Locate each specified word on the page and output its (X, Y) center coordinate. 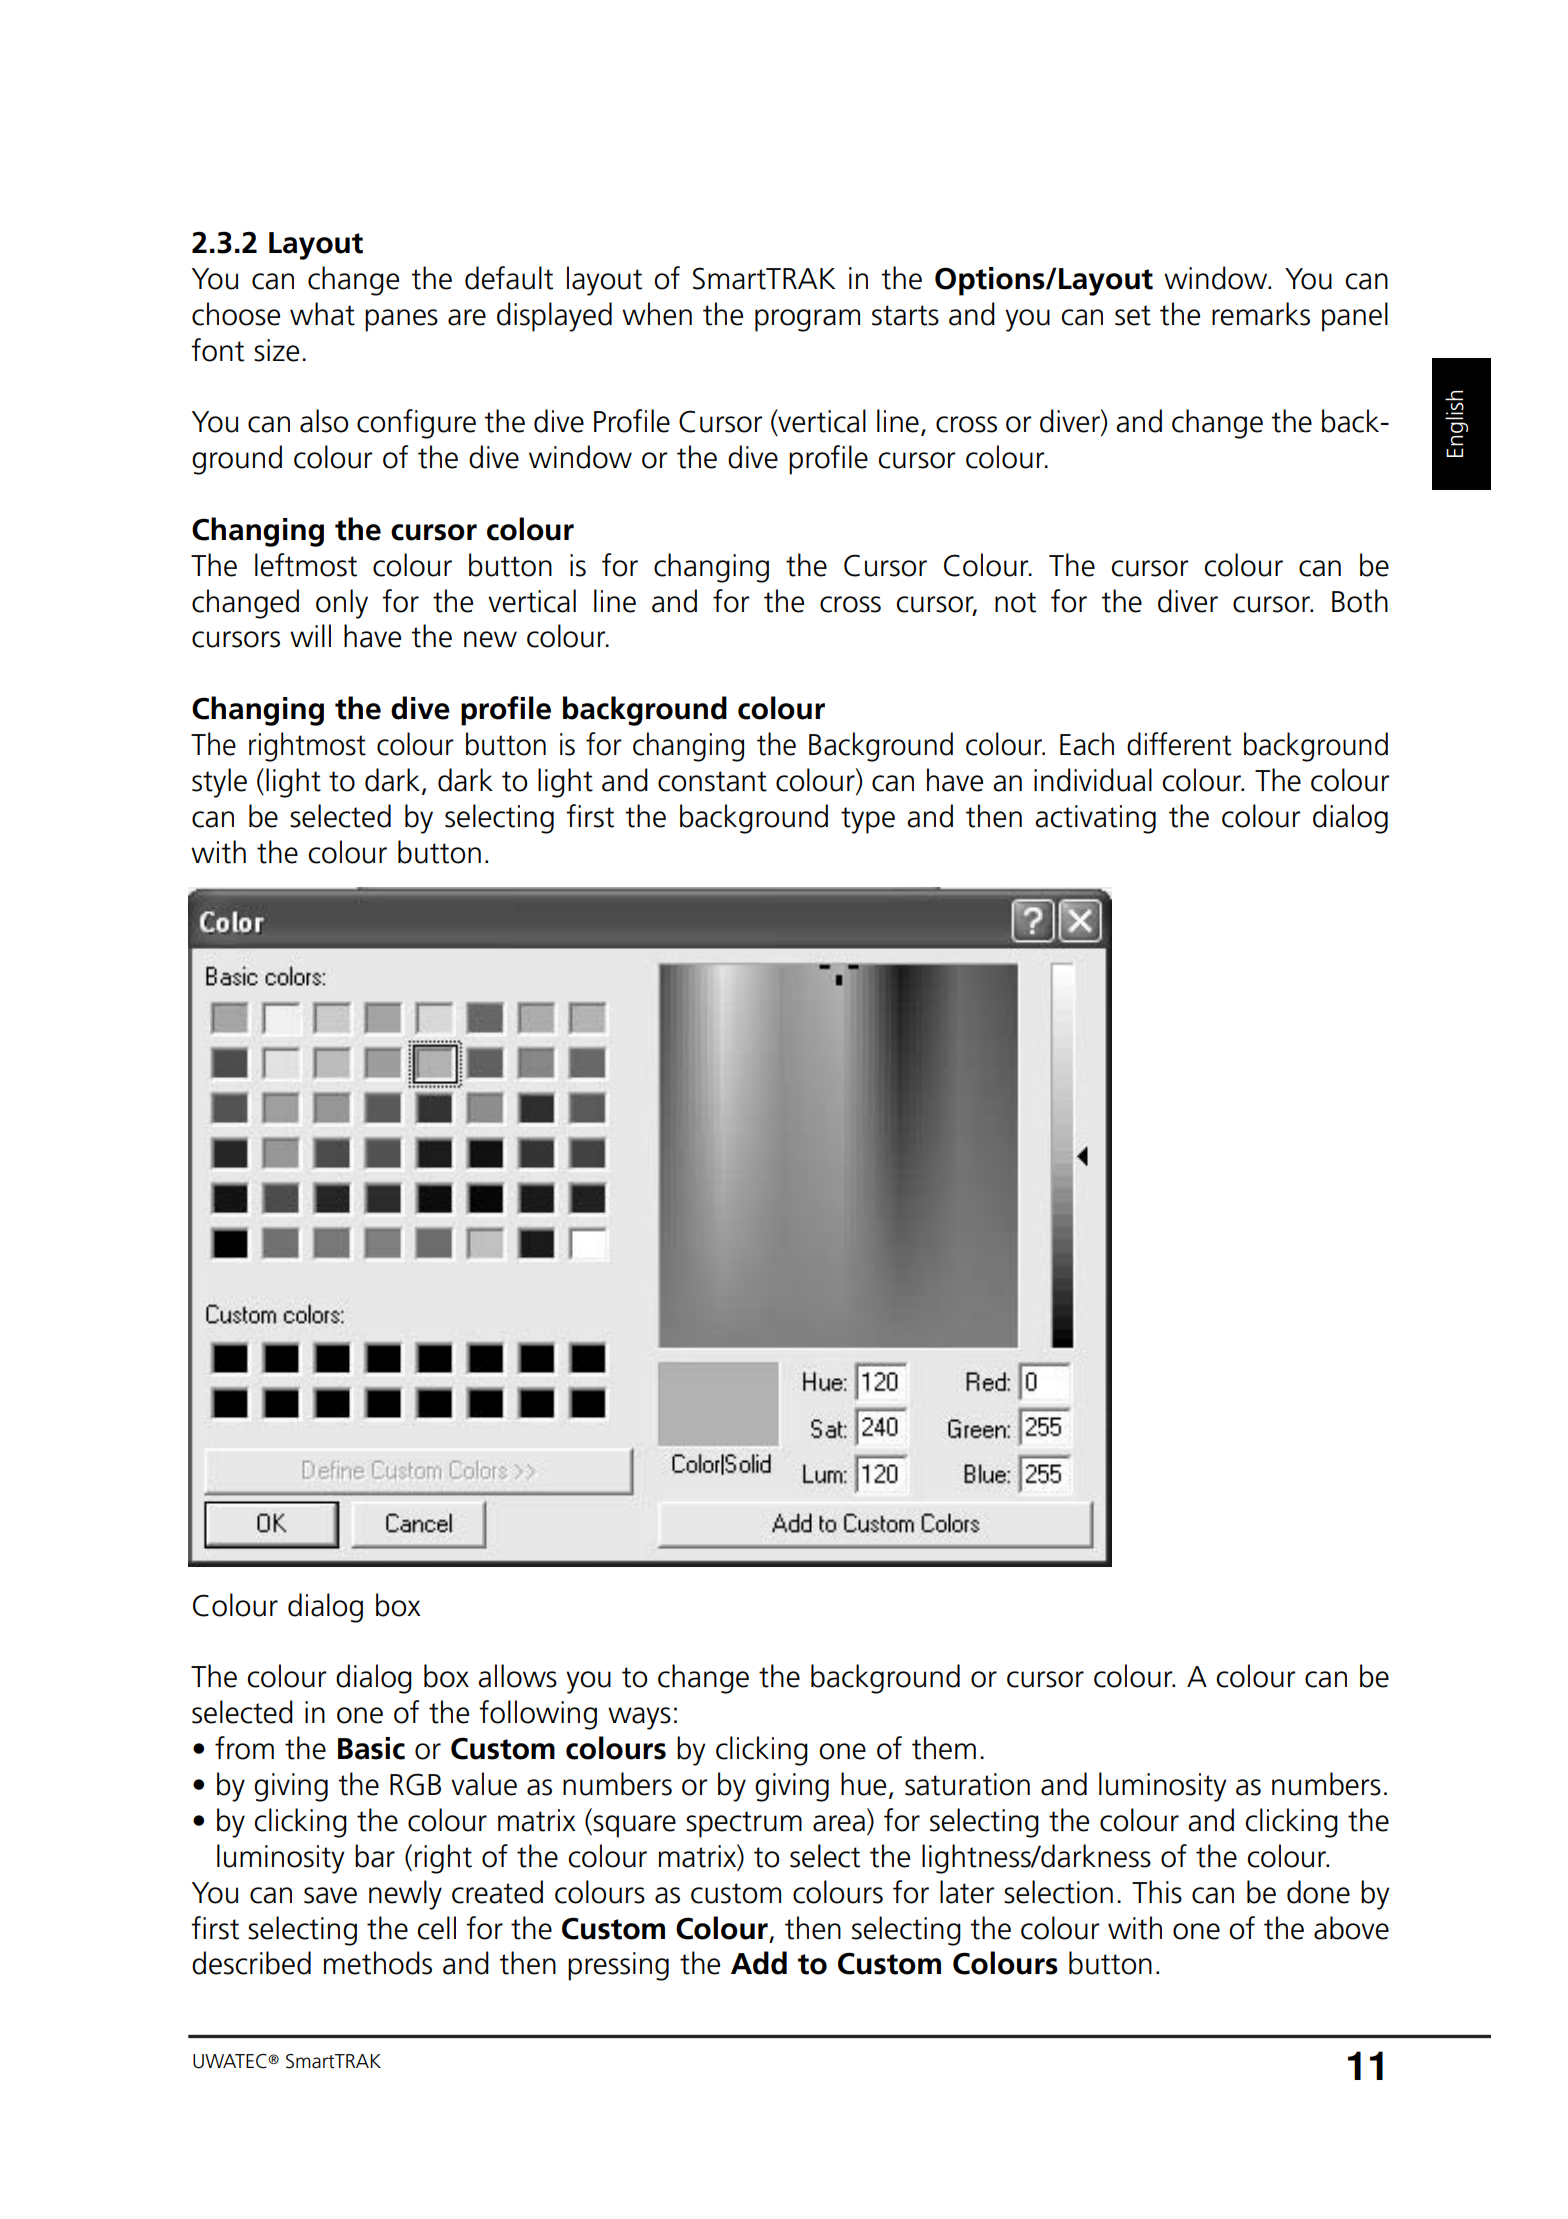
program (807, 320)
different (1179, 744)
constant (712, 781)
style (219, 783)
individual (1093, 780)
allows (517, 1676)
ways (639, 1718)
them (944, 1748)
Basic (371, 1748)
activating (1095, 819)
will (310, 635)
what (322, 314)
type (868, 820)
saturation (967, 1784)
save (330, 1895)
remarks (1261, 314)
